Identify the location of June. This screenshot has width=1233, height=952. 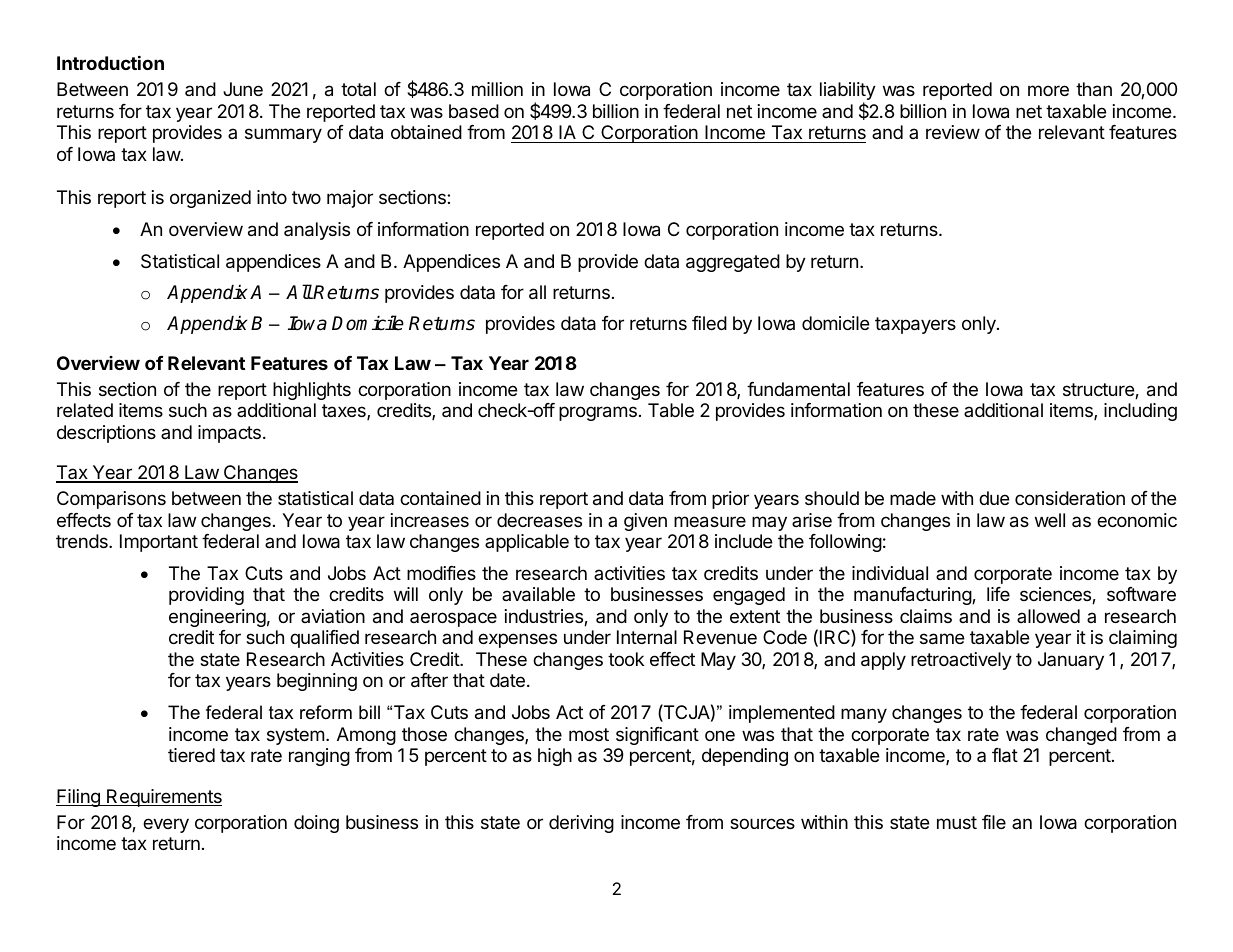
(243, 89).
